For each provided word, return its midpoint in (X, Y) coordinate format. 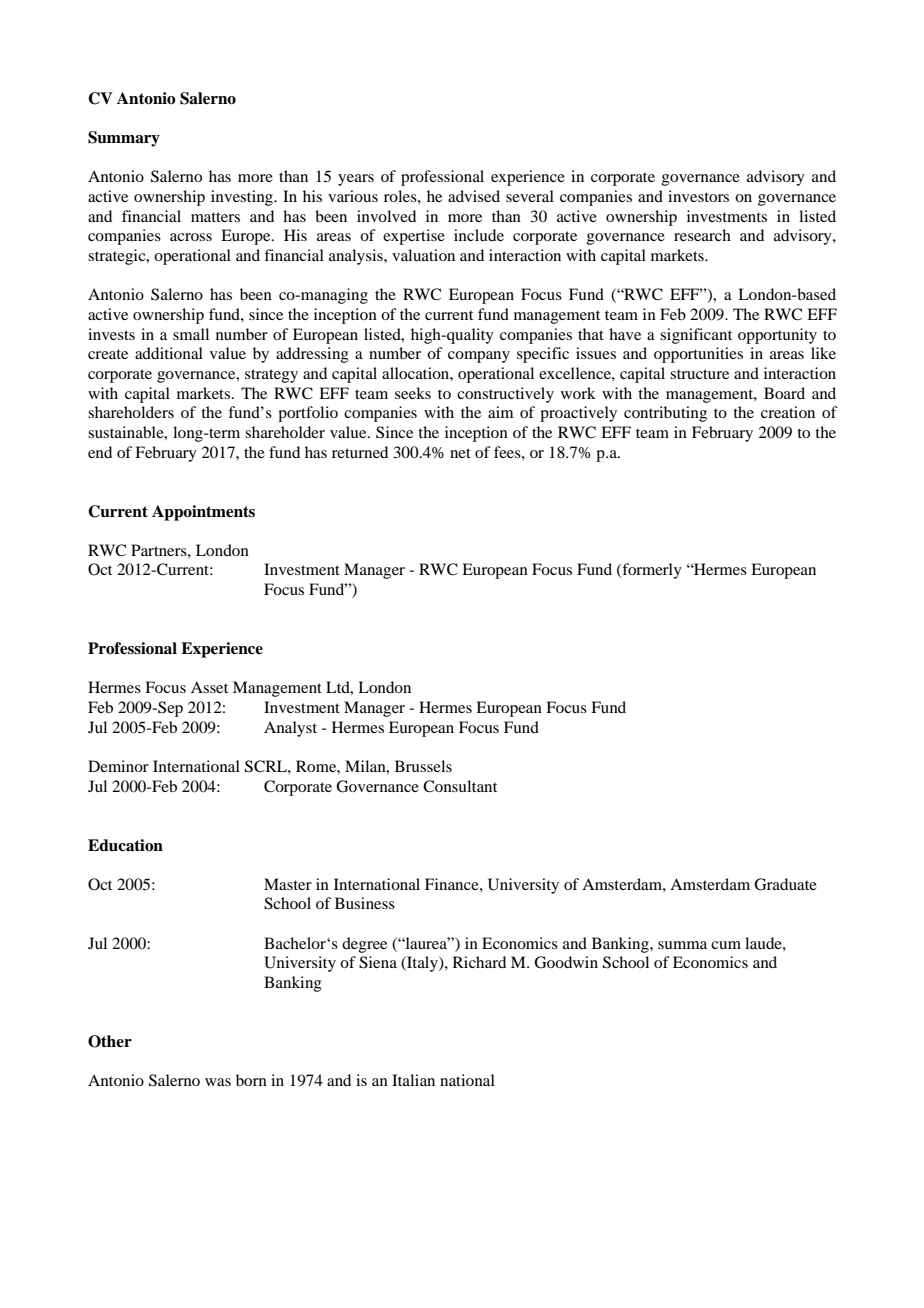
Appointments (203, 513)
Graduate (785, 884)
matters (215, 217)
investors (698, 196)
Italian (413, 1080)
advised (474, 196)
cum (726, 945)
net (460, 453)
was (218, 1082)
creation (788, 412)
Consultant (460, 786)
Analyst (290, 729)
